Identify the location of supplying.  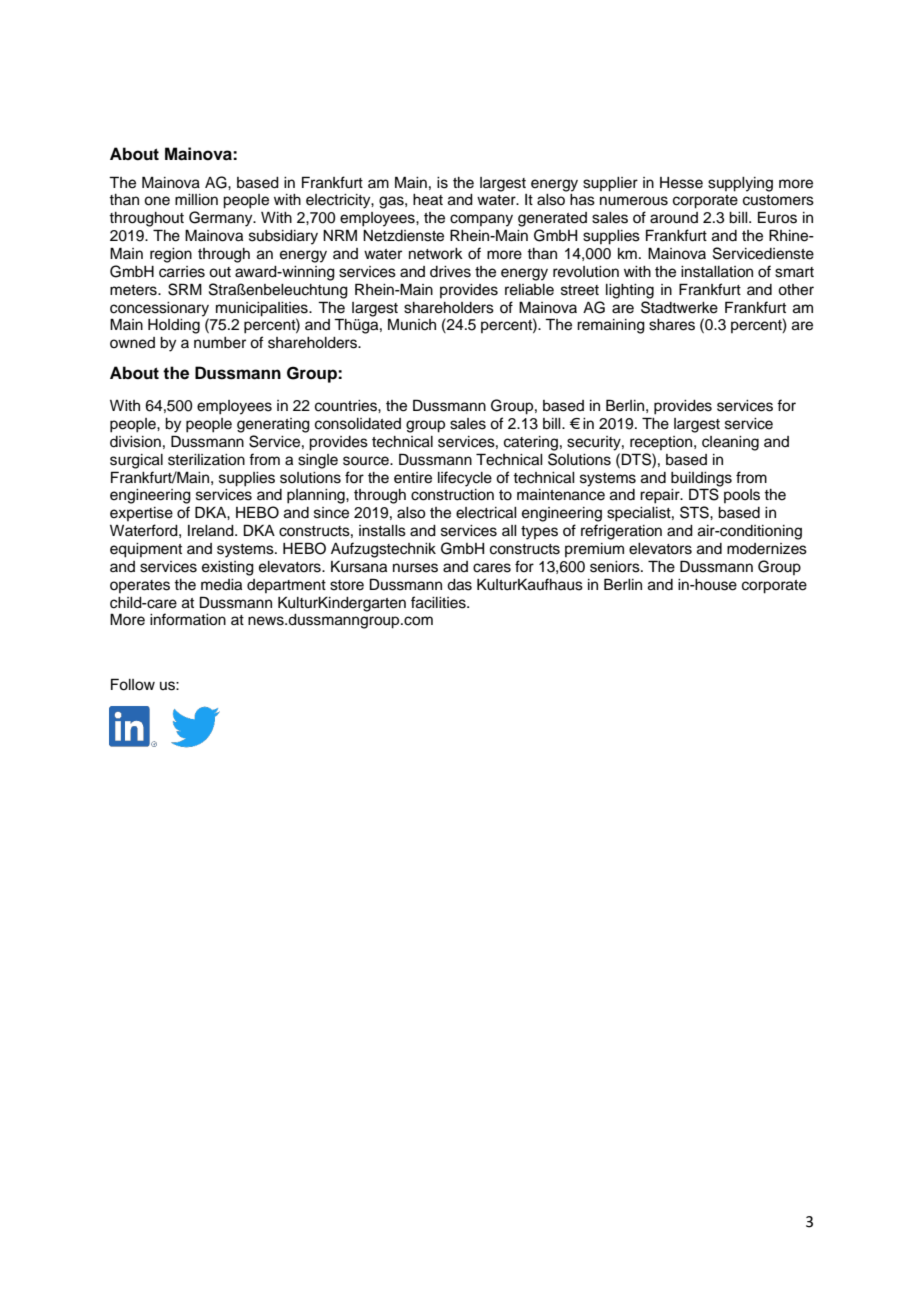
(740, 184).
